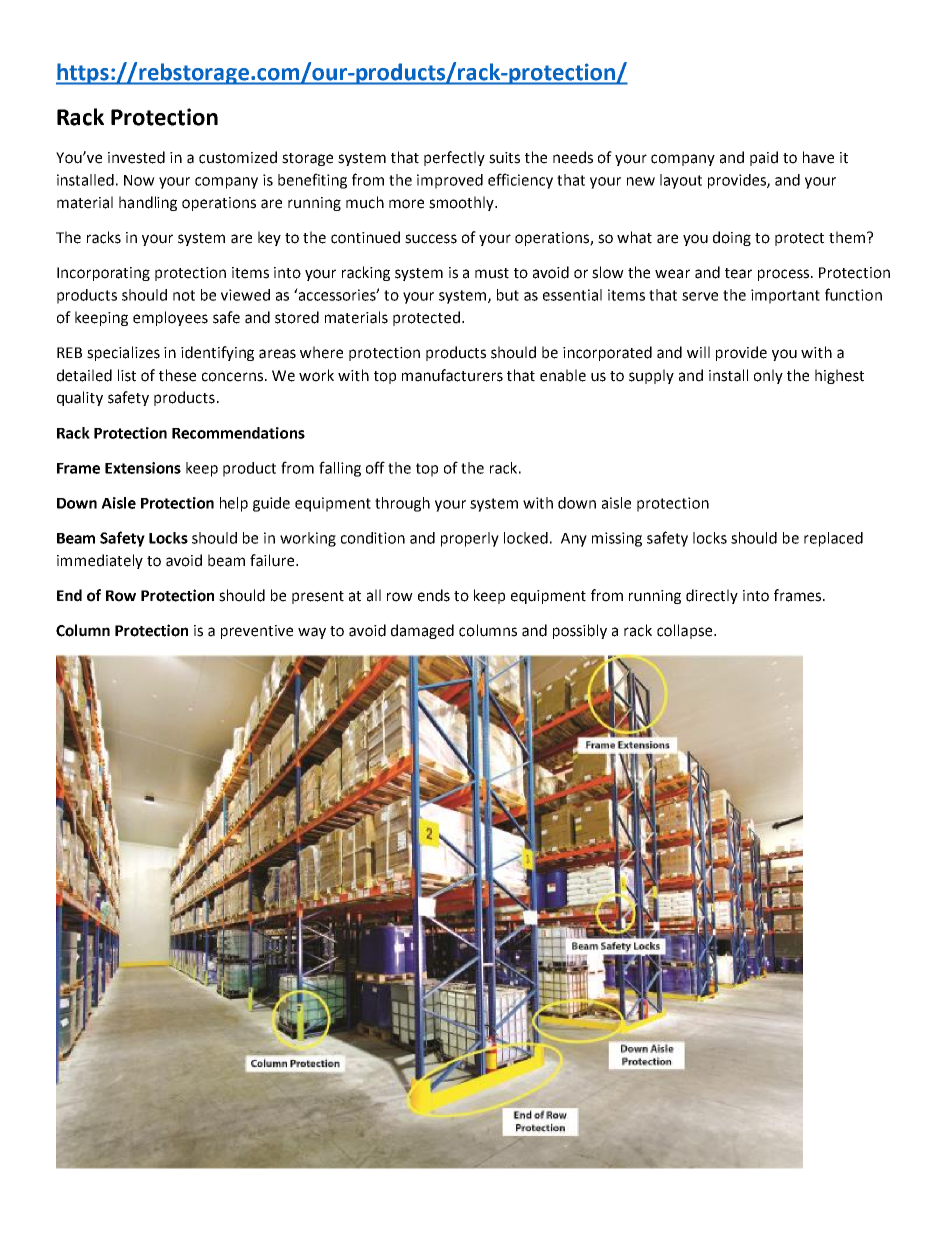 The height and width of the screenshot is (1233, 952). Describe the element at coordinates (450, 181) in the screenshot. I see `improved` at that location.
